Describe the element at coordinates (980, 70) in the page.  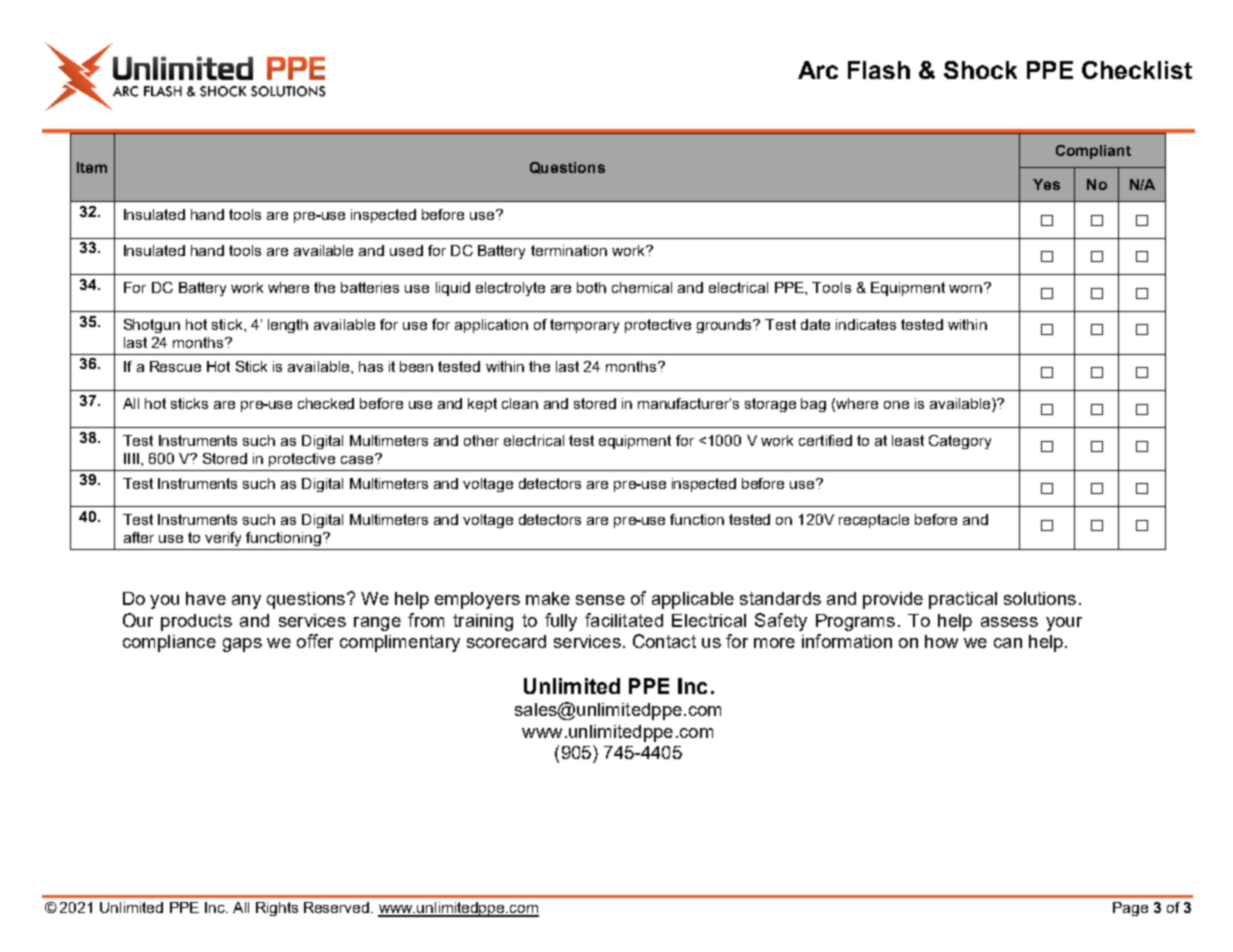
I see `Shock` at that location.
